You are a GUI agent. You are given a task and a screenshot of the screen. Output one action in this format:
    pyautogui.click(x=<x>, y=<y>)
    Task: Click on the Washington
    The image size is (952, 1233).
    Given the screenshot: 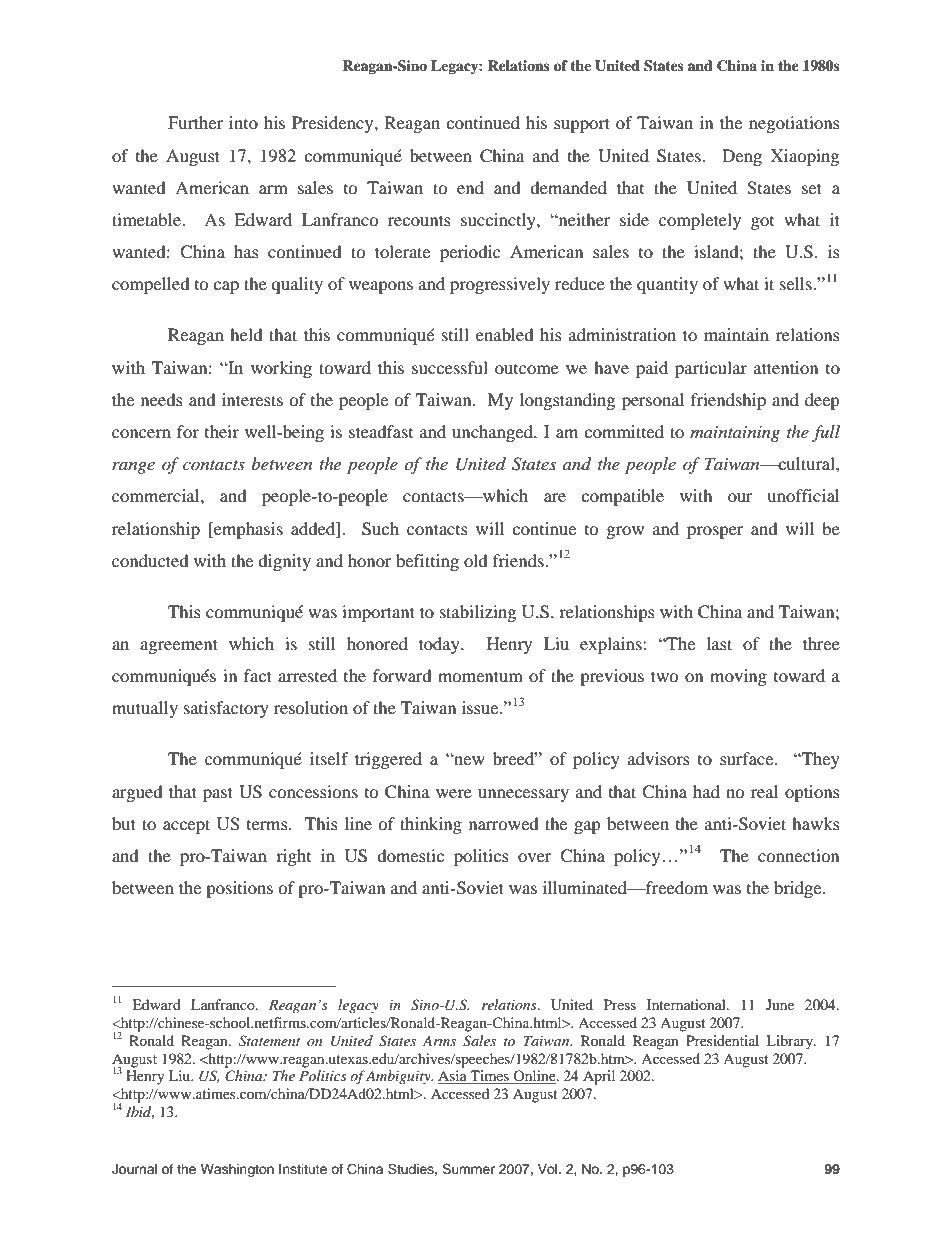 What is the action you would take?
    pyautogui.click(x=237, y=1170)
